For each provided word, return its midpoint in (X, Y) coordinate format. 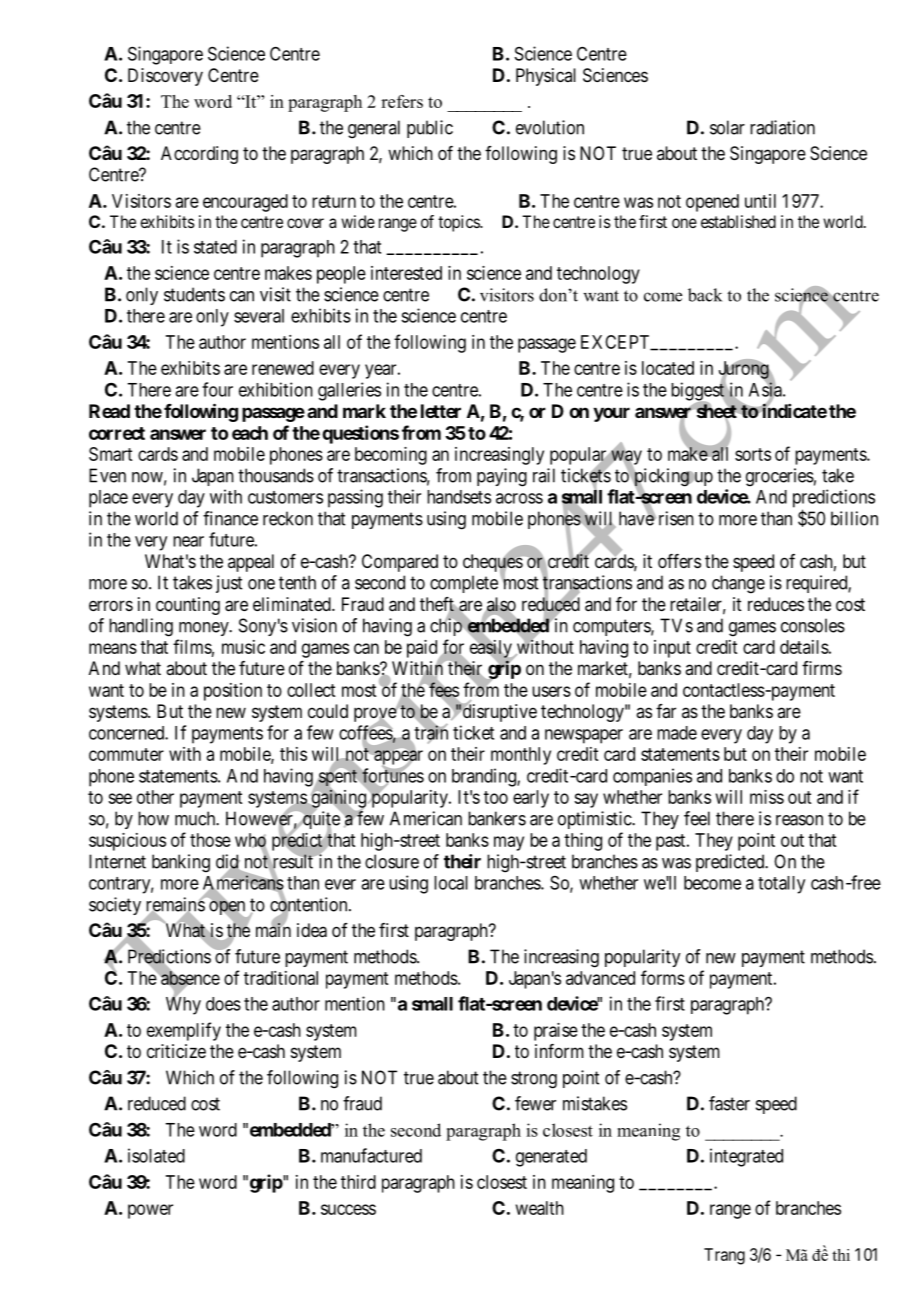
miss (767, 797)
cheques (493, 564)
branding (485, 777)
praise (556, 1032)
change (738, 584)
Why (183, 1005)
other (155, 797)
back (705, 295)
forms (663, 977)
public (430, 129)
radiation (782, 127)
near (188, 541)
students (194, 294)
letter (441, 411)
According (199, 155)
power (150, 1211)
